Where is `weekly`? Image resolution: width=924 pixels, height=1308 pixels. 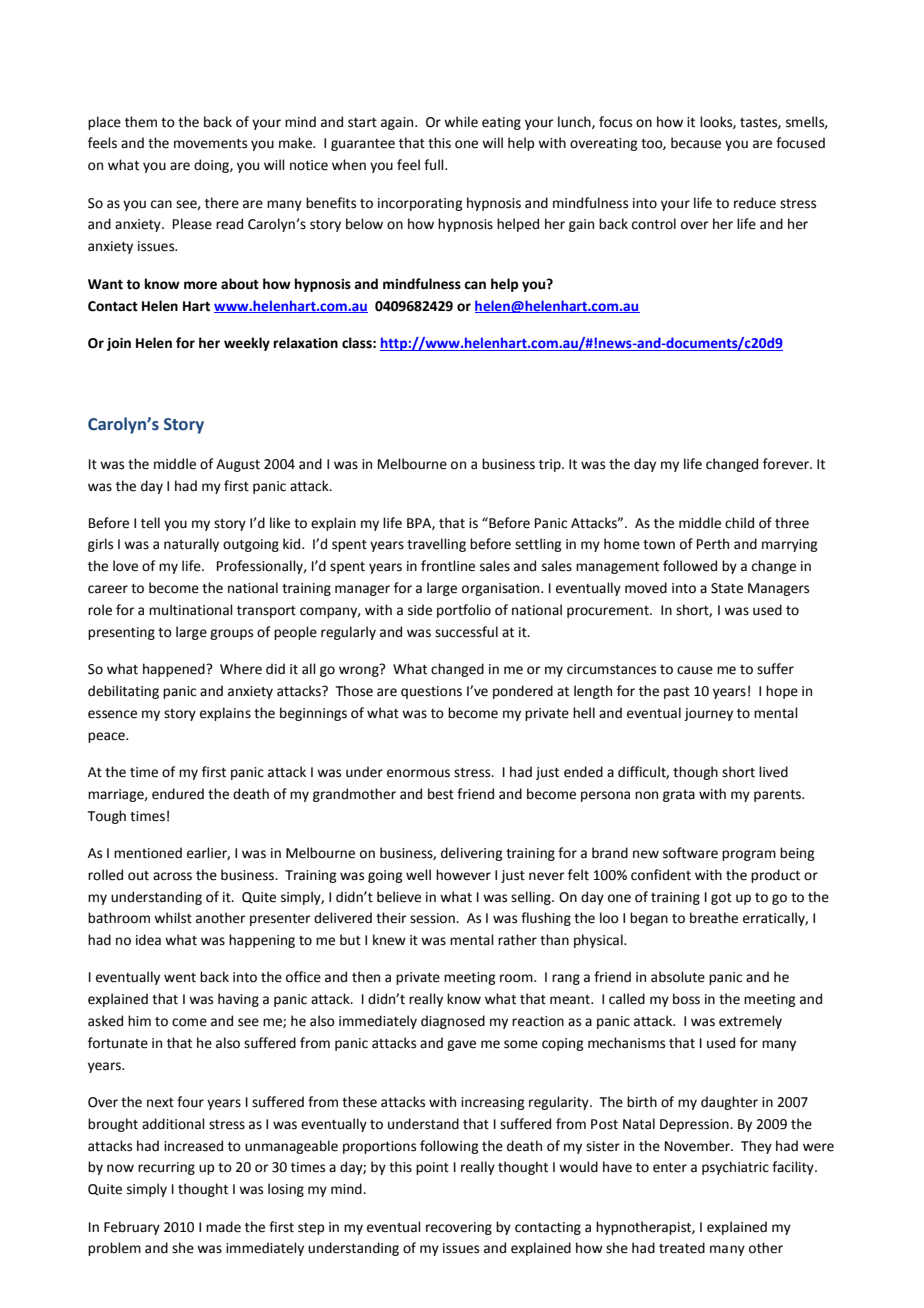 weekly is located at coordinates (247, 344).
